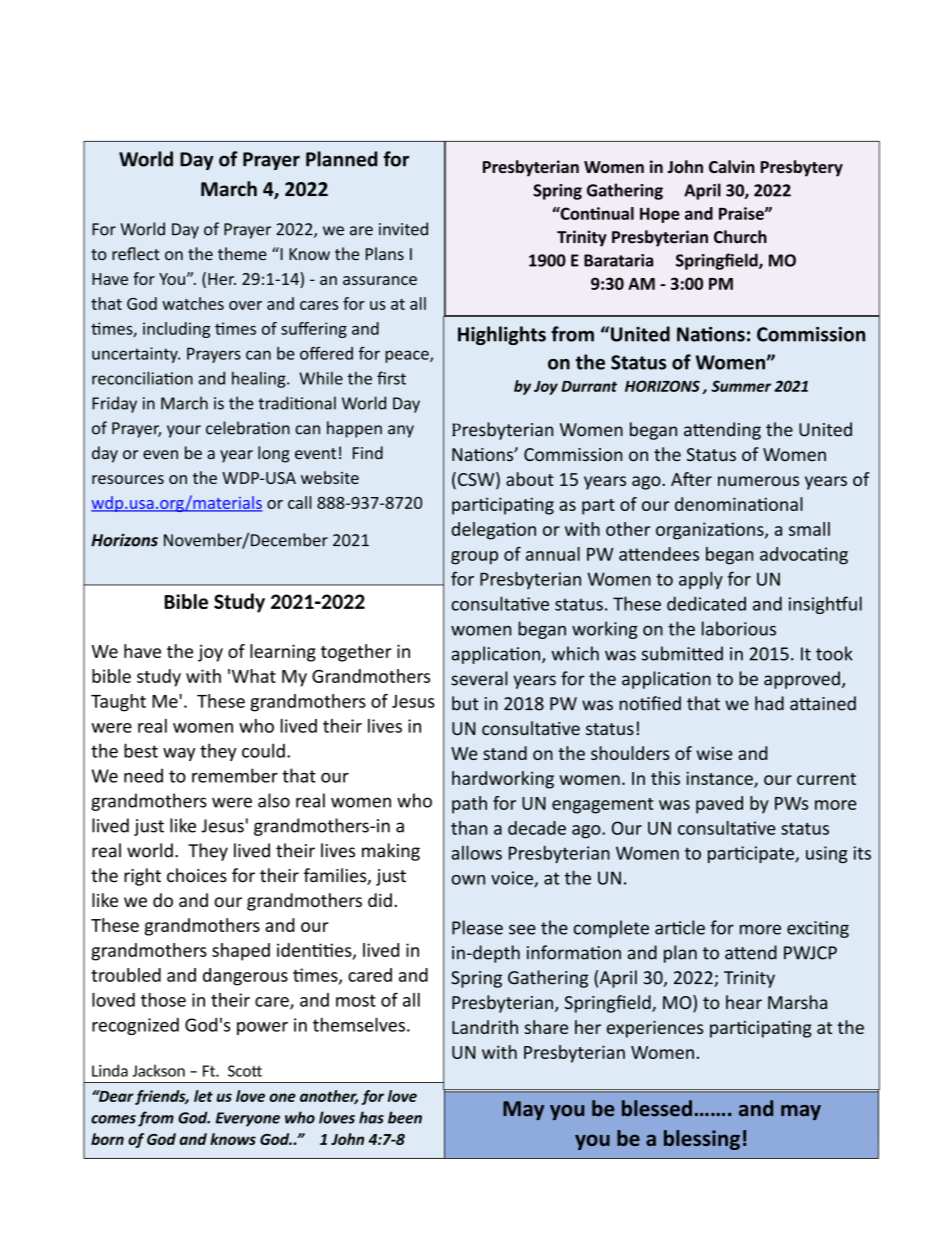  I want to click on blessing, so click(702, 1140).
